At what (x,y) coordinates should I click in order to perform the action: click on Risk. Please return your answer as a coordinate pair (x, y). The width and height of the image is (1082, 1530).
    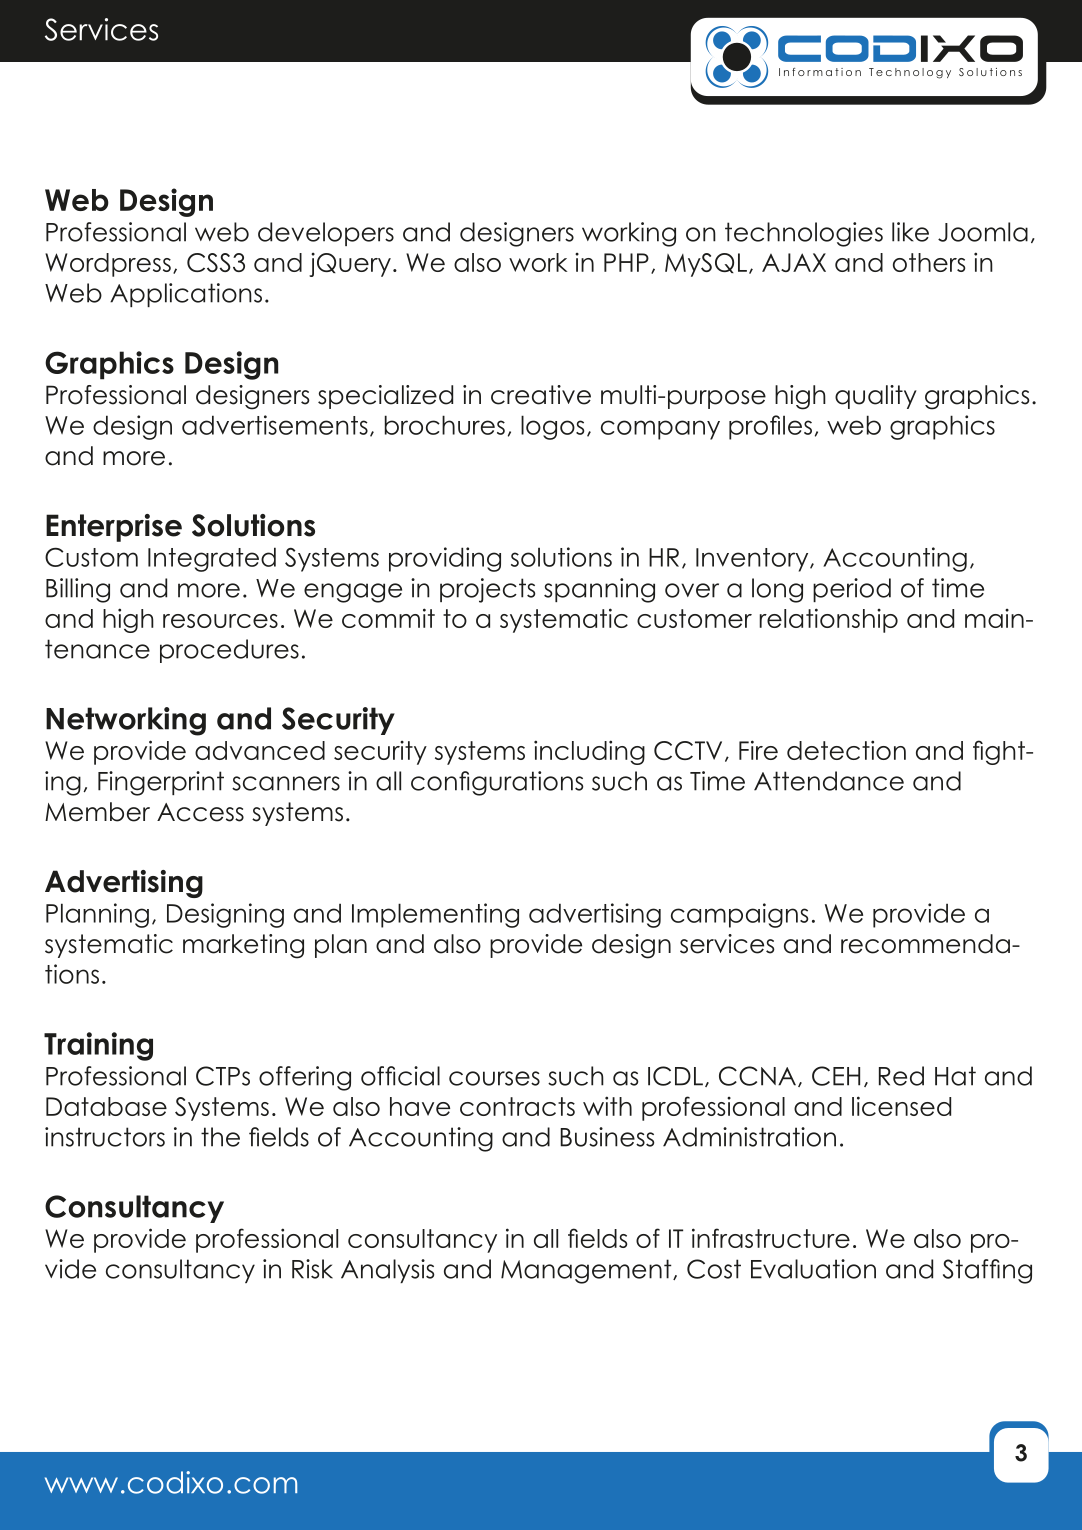
    Looking at the image, I should click on (312, 1269).
